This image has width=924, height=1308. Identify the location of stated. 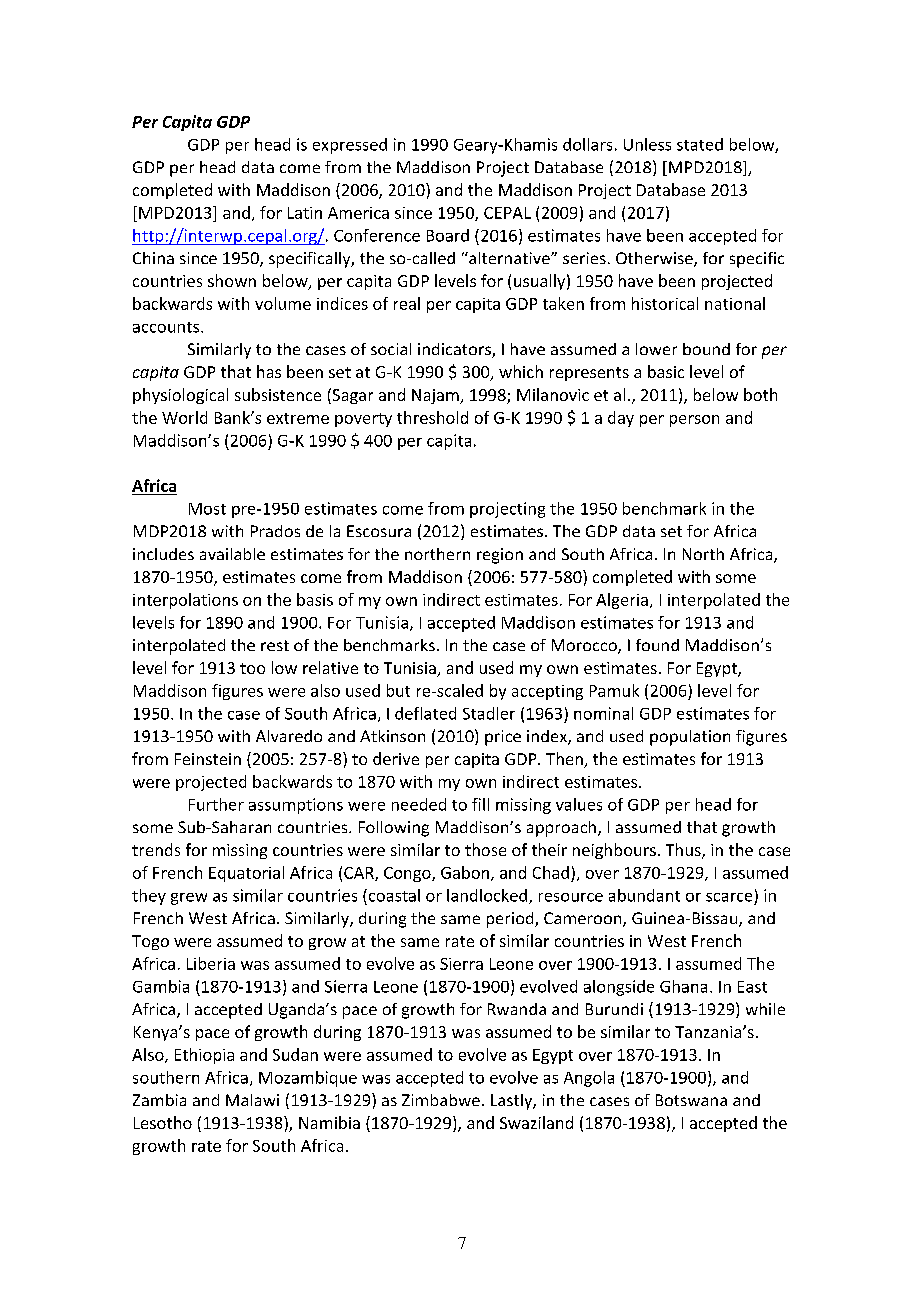
(700, 144).
